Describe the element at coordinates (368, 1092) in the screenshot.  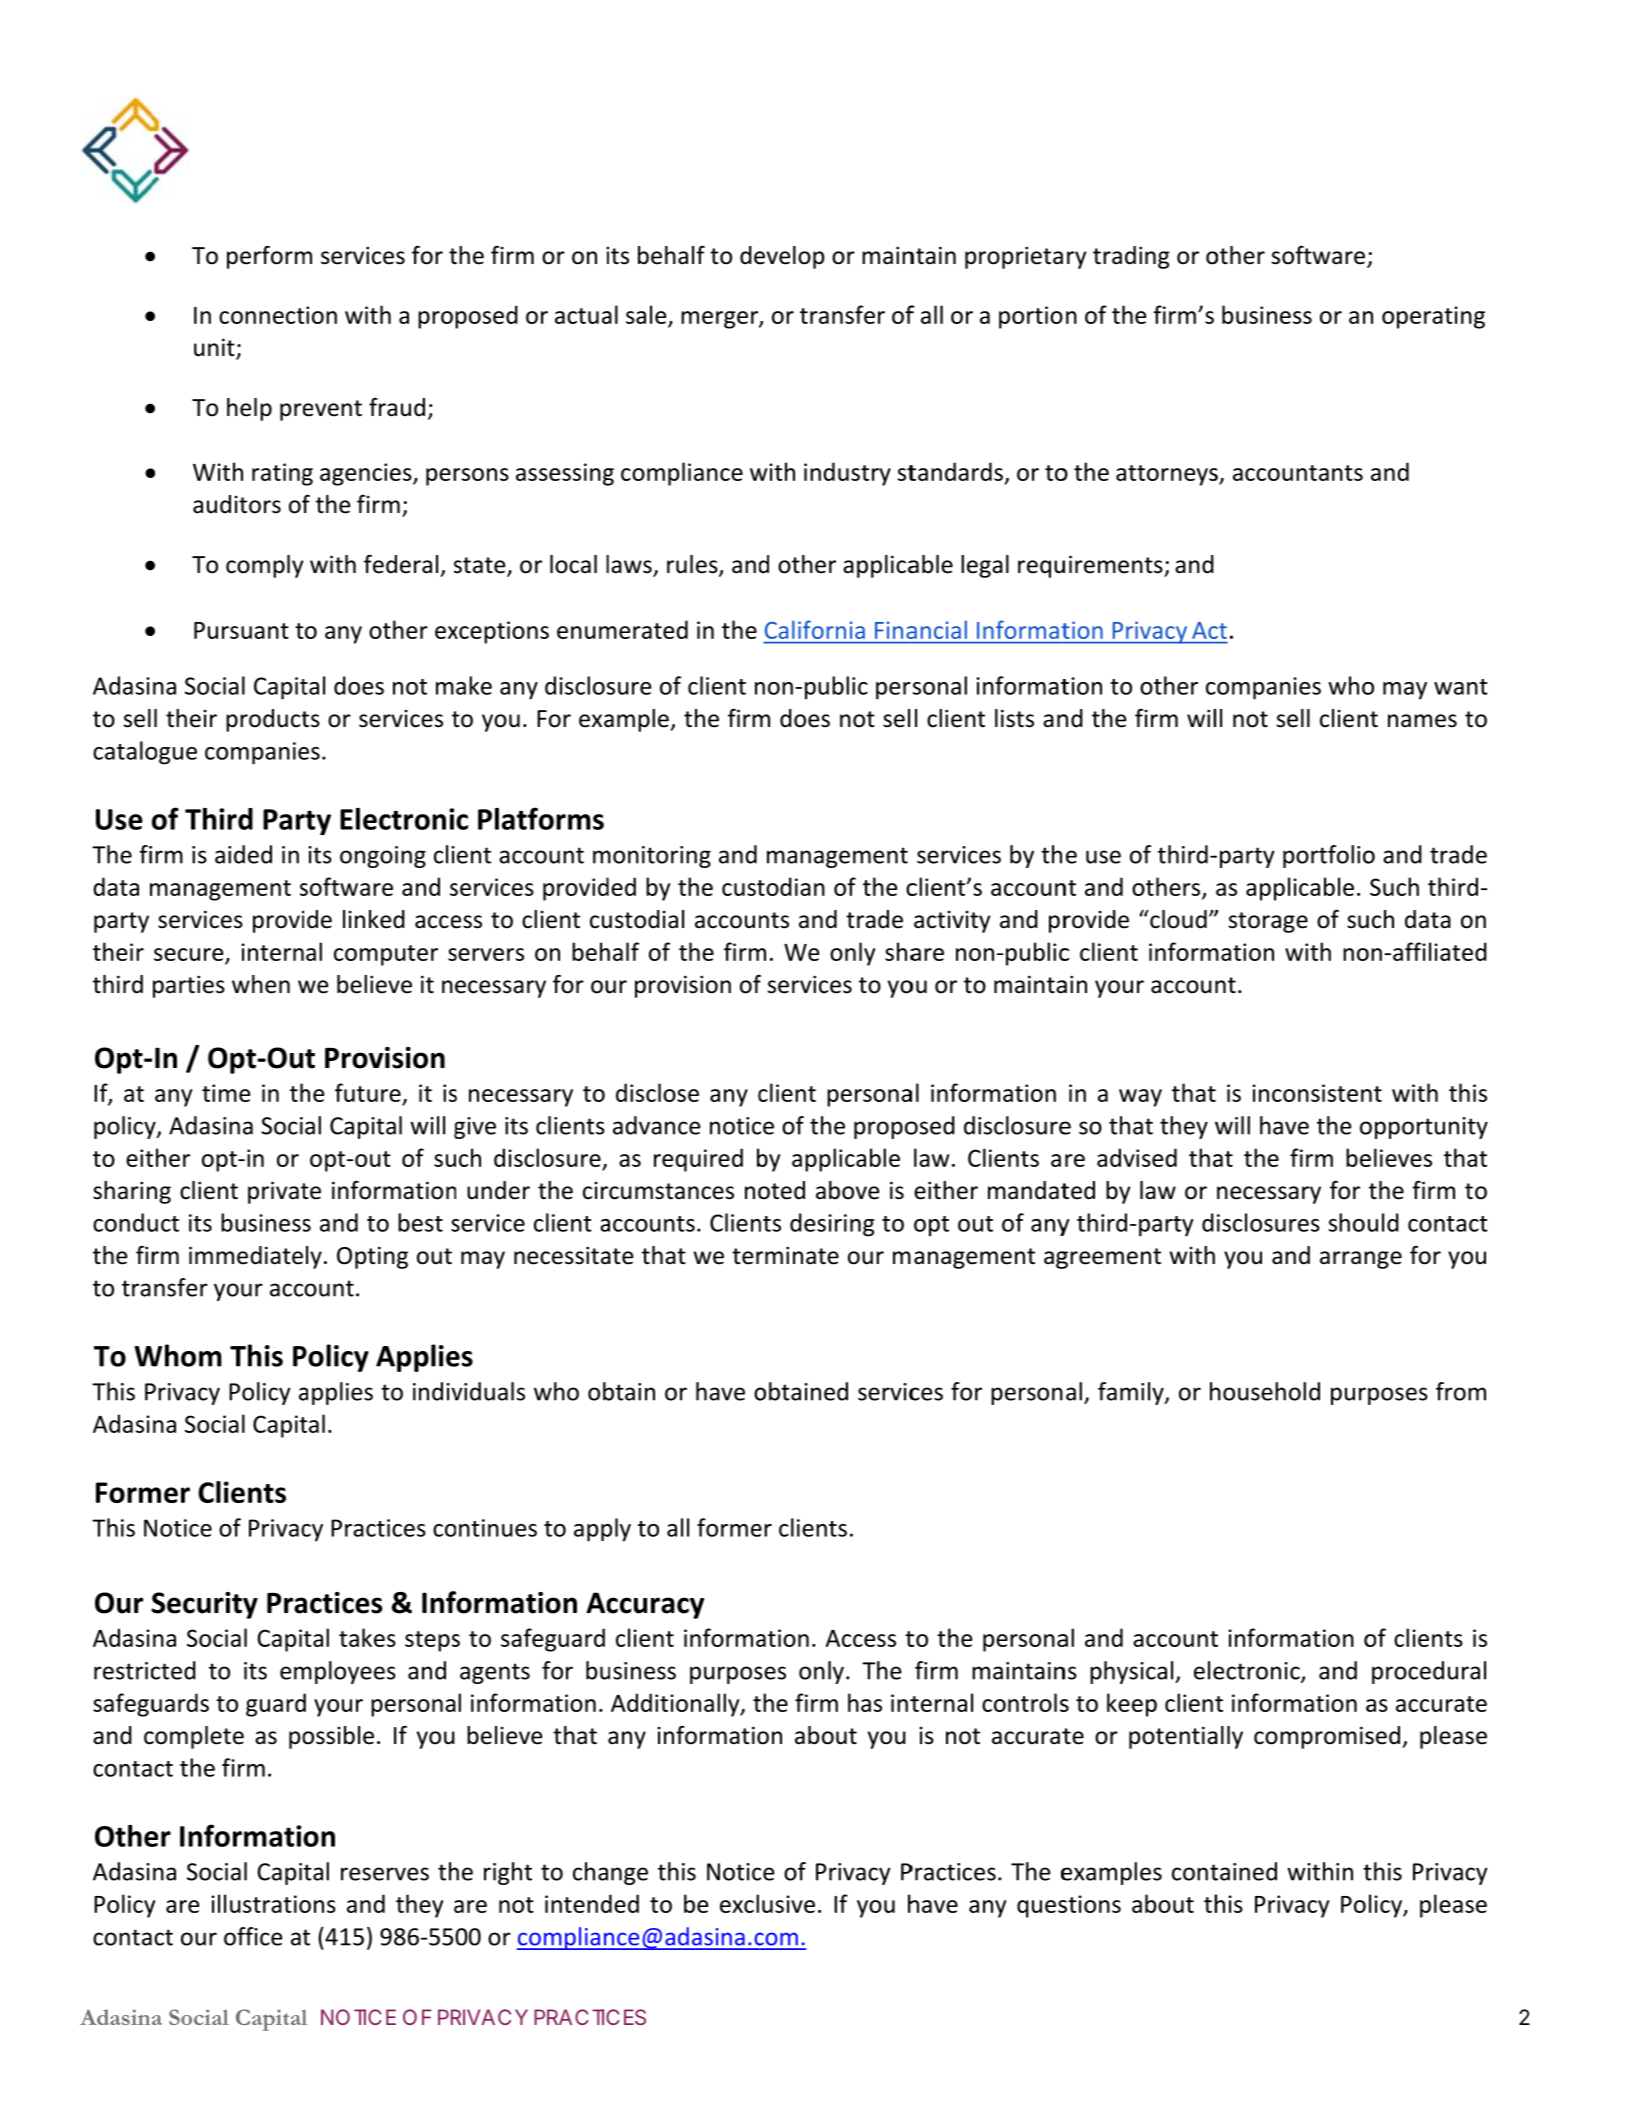
I see `future` at that location.
